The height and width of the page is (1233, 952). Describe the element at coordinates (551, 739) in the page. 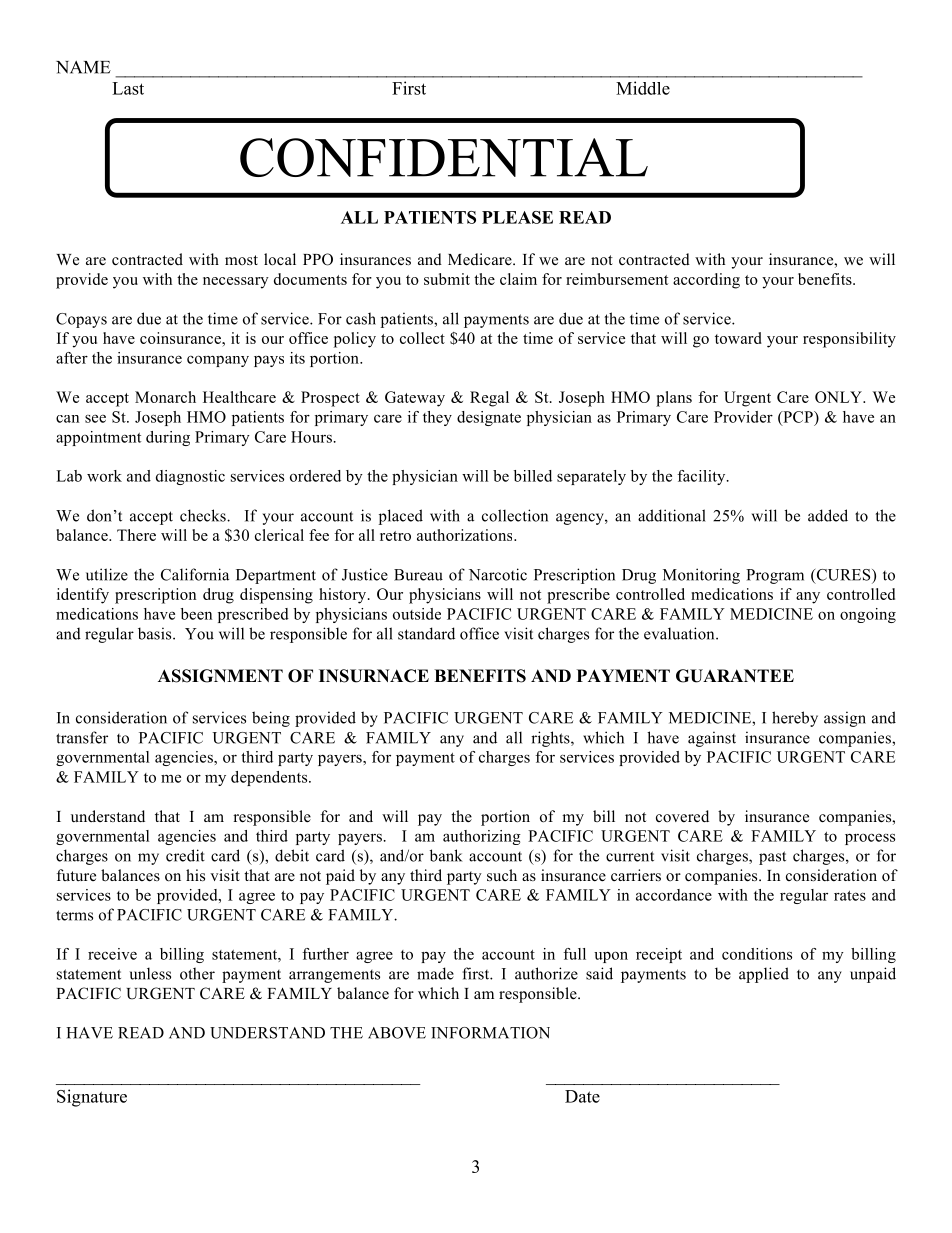

I see `rights` at that location.
